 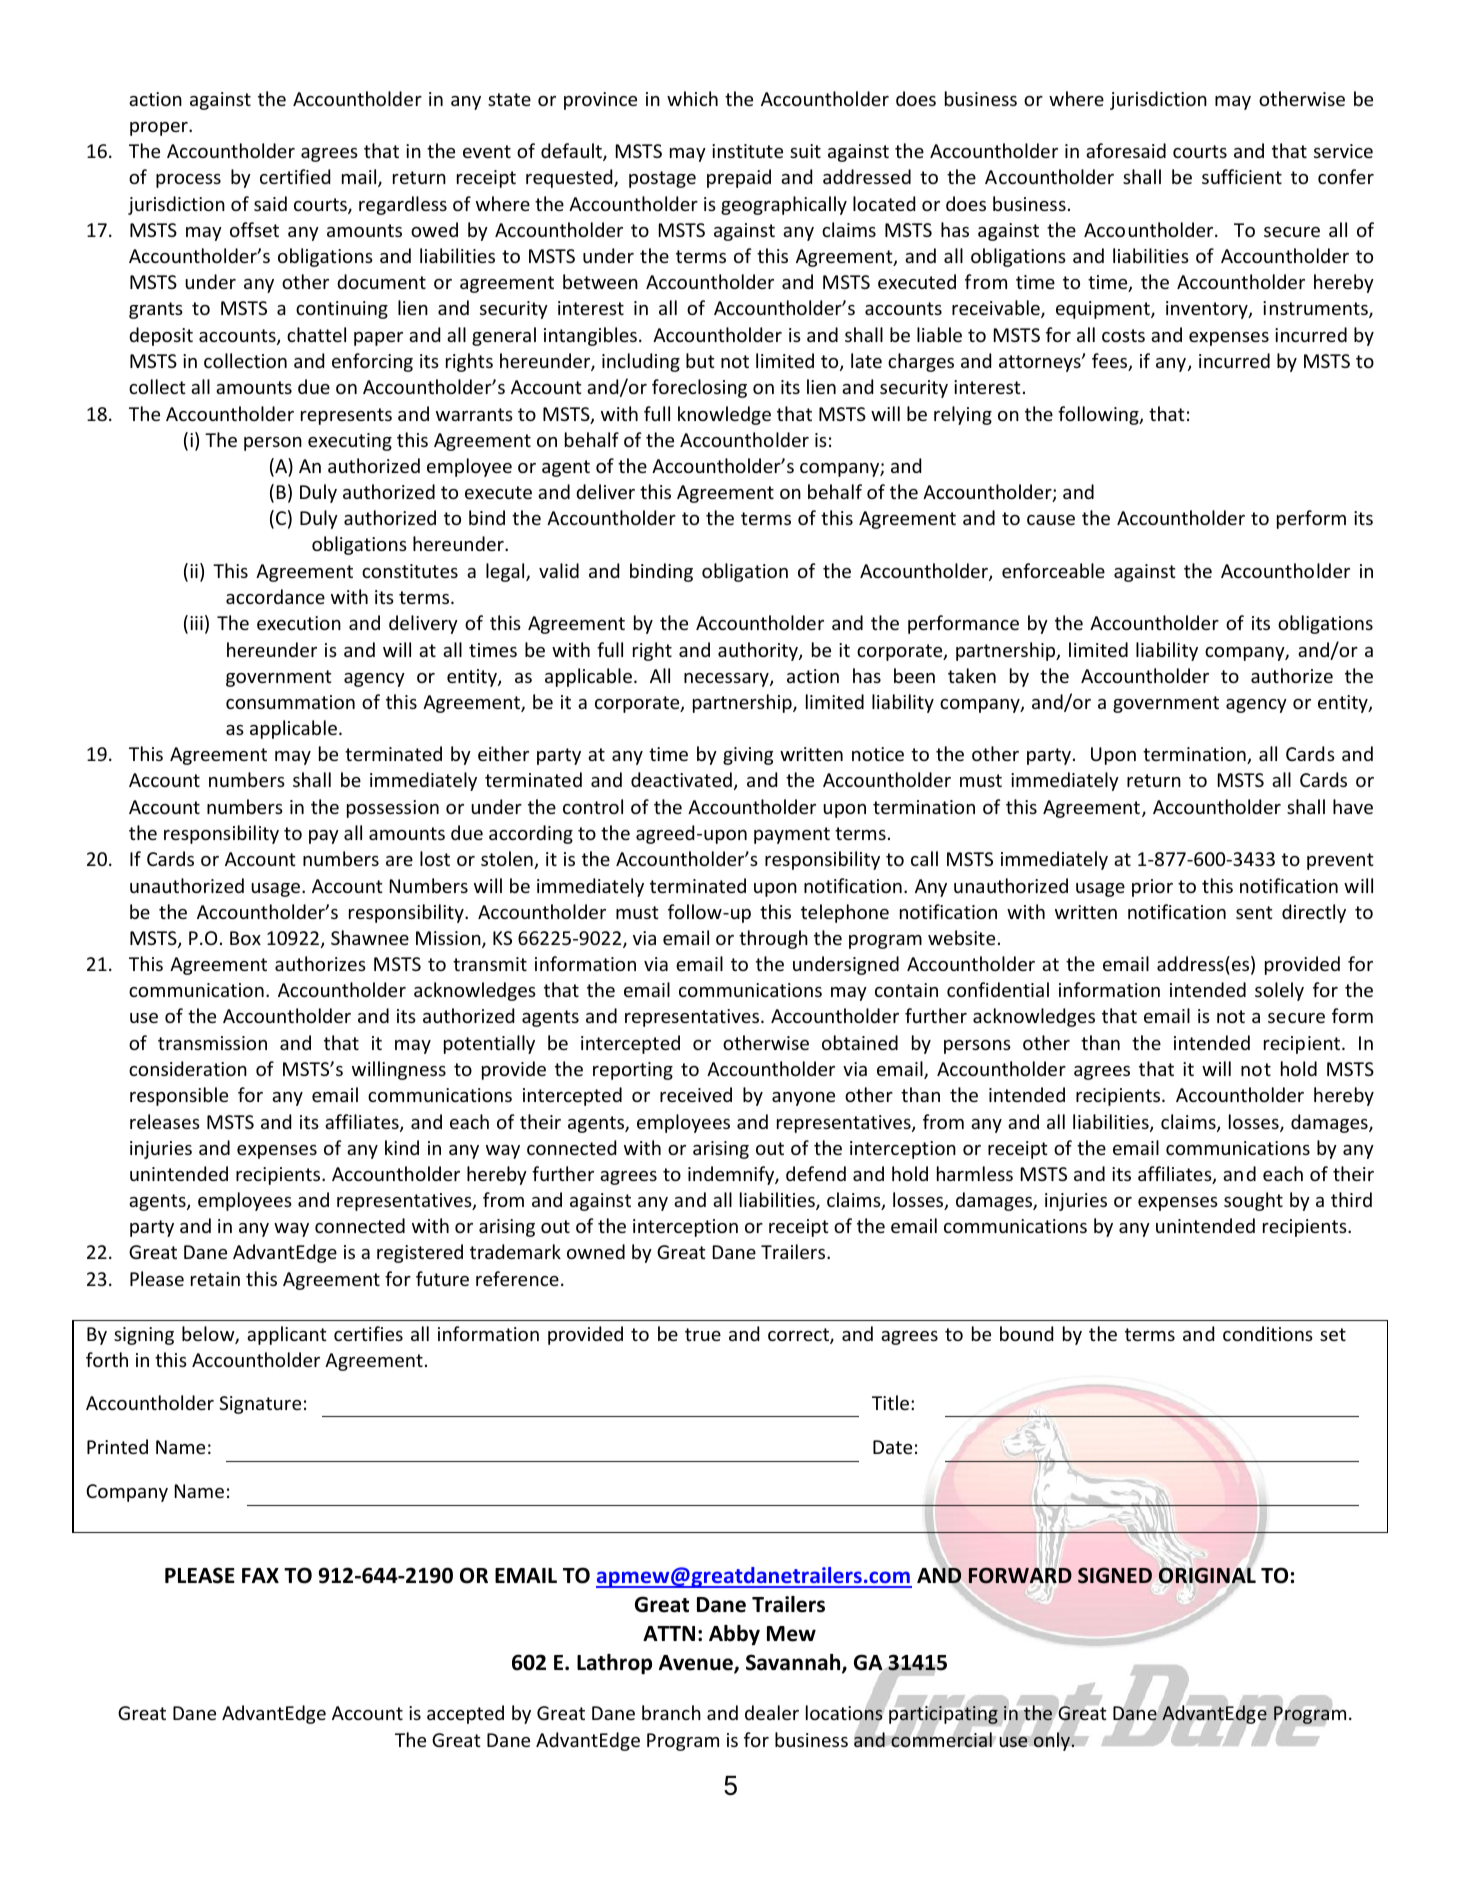 I want to click on Box, so click(x=245, y=938).
